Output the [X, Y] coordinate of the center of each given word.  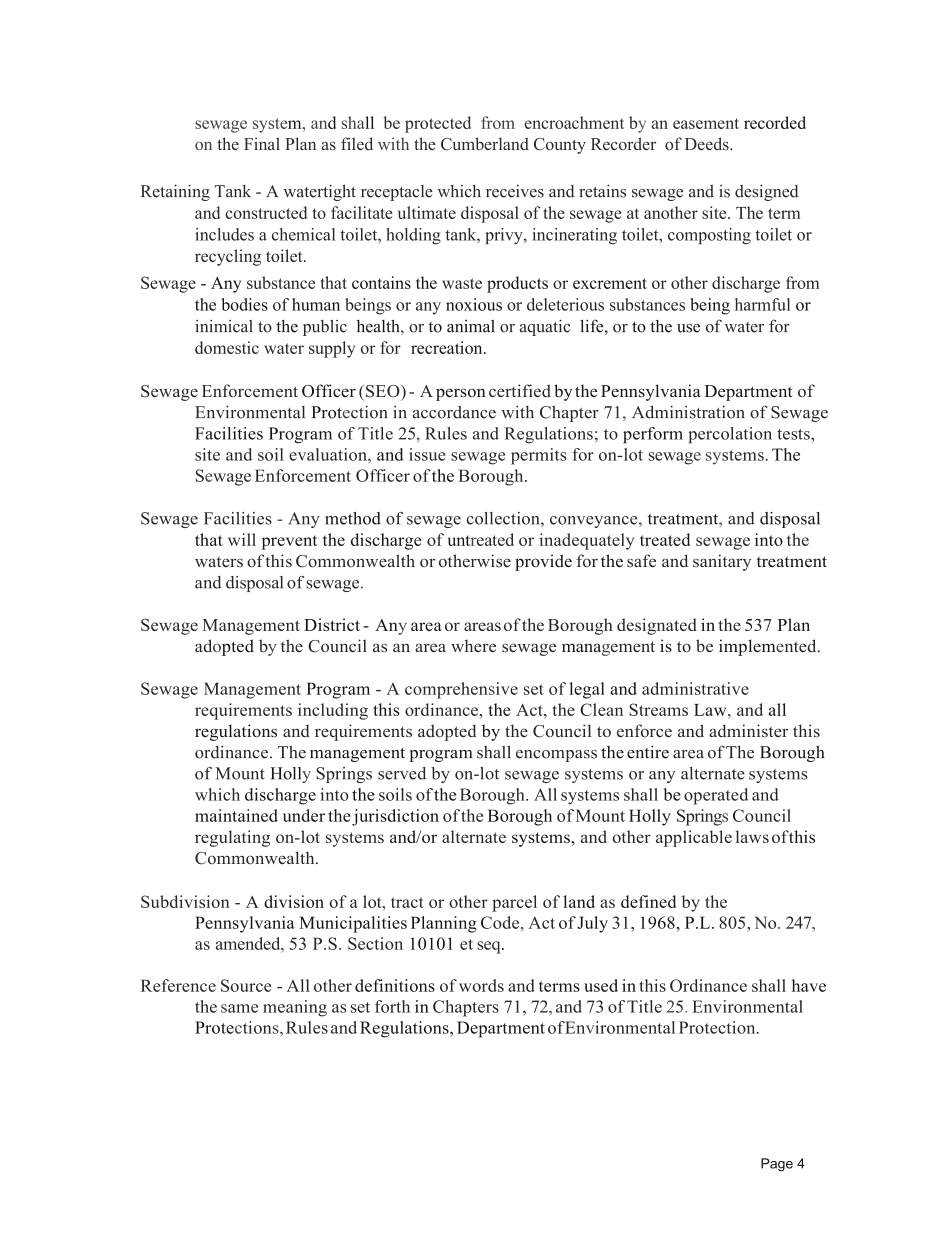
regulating [232, 838]
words [481, 985]
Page [777, 1165]
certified [520, 390]
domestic [227, 347]
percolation [730, 435]
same [239, 1008]
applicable [694, 838]
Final [262, 143]
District [332, 624]
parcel [514, 903]
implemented [769, 647]
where [473, 645]
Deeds [708, 143]
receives [515, 191]
